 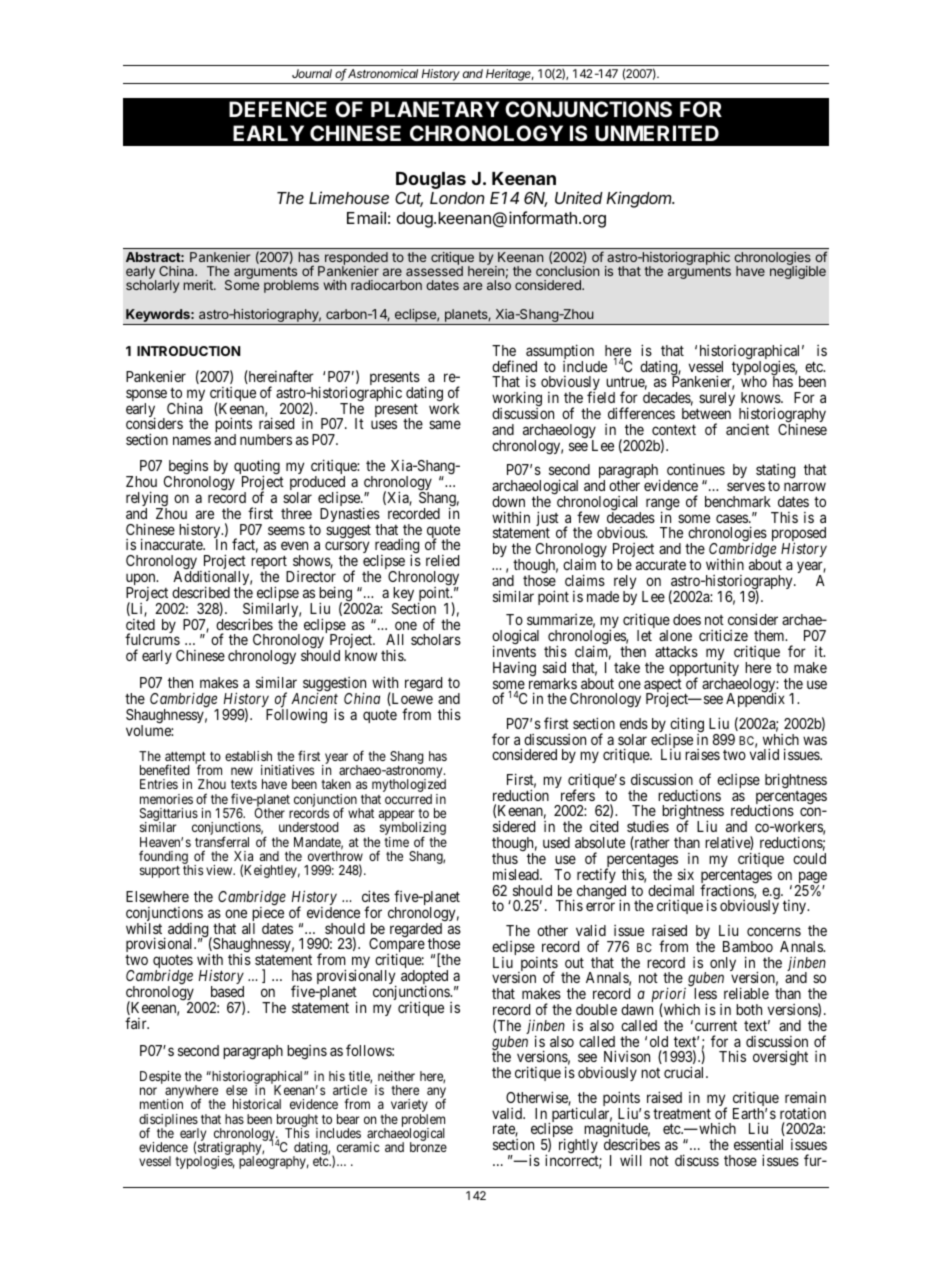 What do you see at coordinates (567, 271) in the document?
I see `conclusion` at bounding box center [567, 271].
